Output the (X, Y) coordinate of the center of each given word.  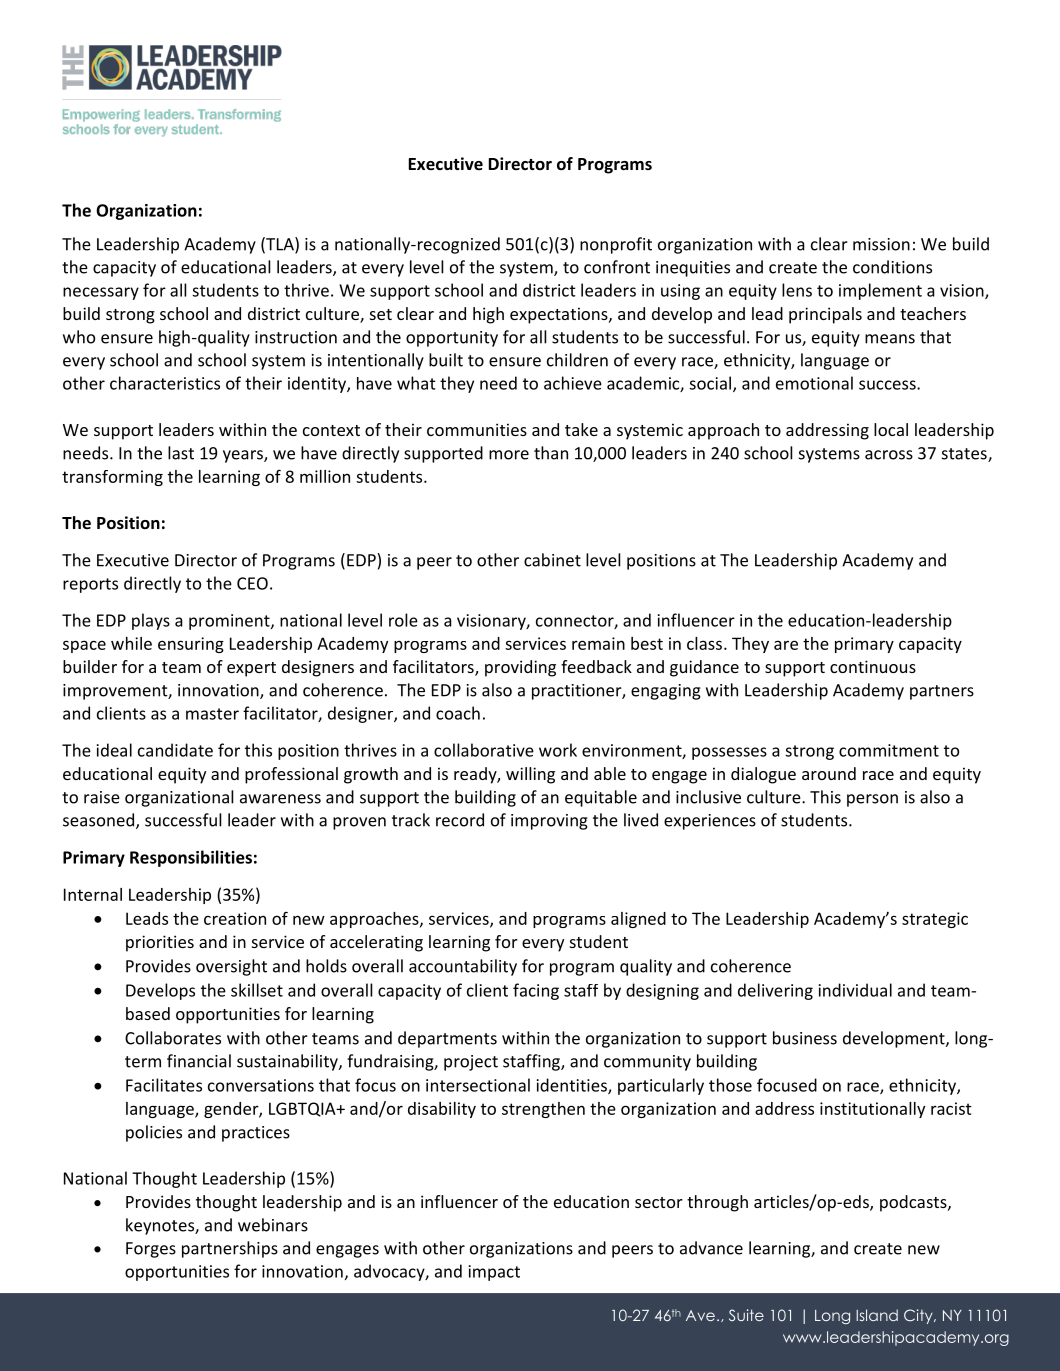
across (889, 455)
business (805, 1038)
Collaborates (173, 1038)
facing (536, 991)
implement (880, 291)
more (509, 455)
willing (530, 775)
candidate (175, 750)
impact (494, 1273)
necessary (101, 293)
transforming (112, 478)
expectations (560, 315)
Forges (151, 1250)
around (829, 773)
